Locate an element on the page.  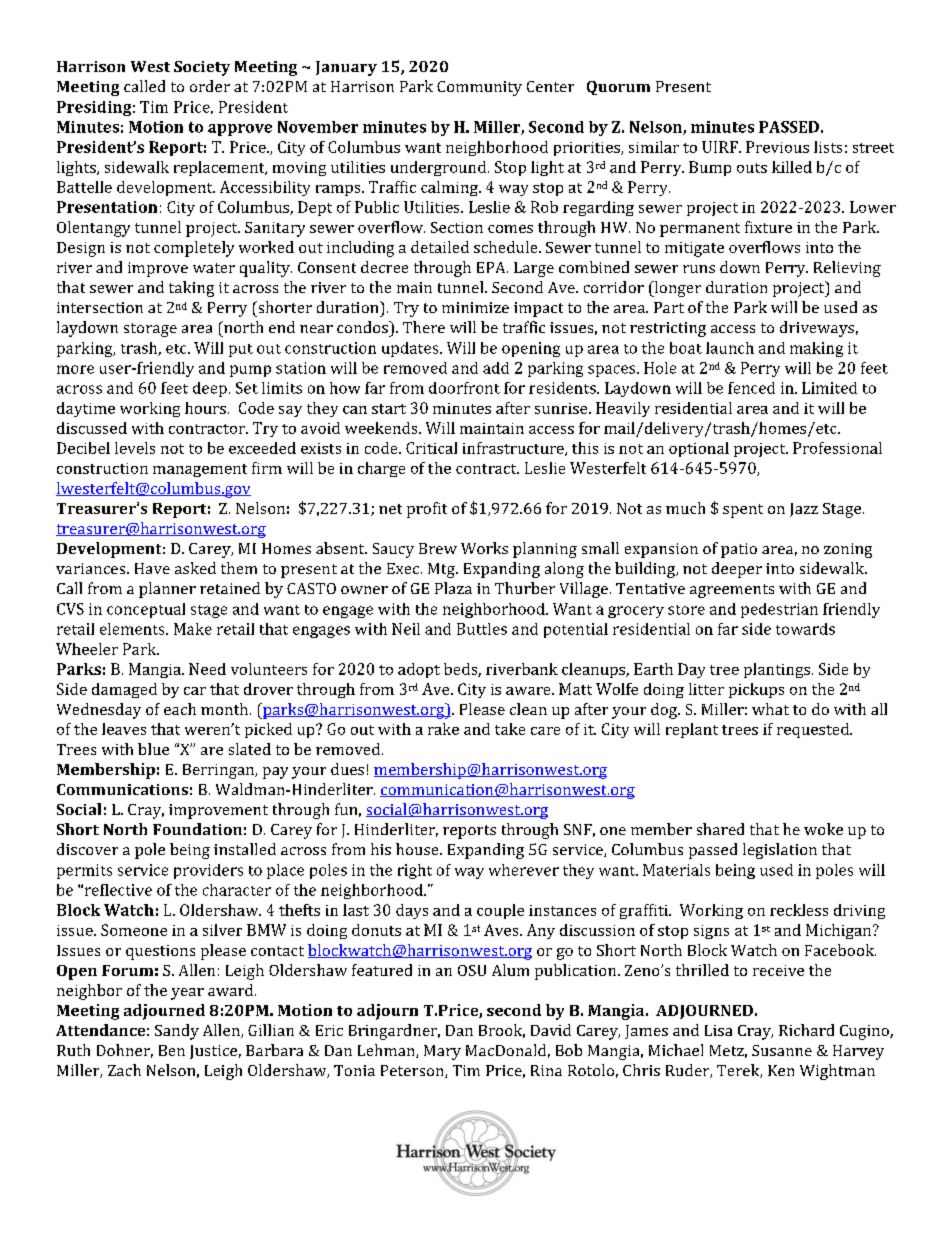
patio is located at coordinates (739, 550).
